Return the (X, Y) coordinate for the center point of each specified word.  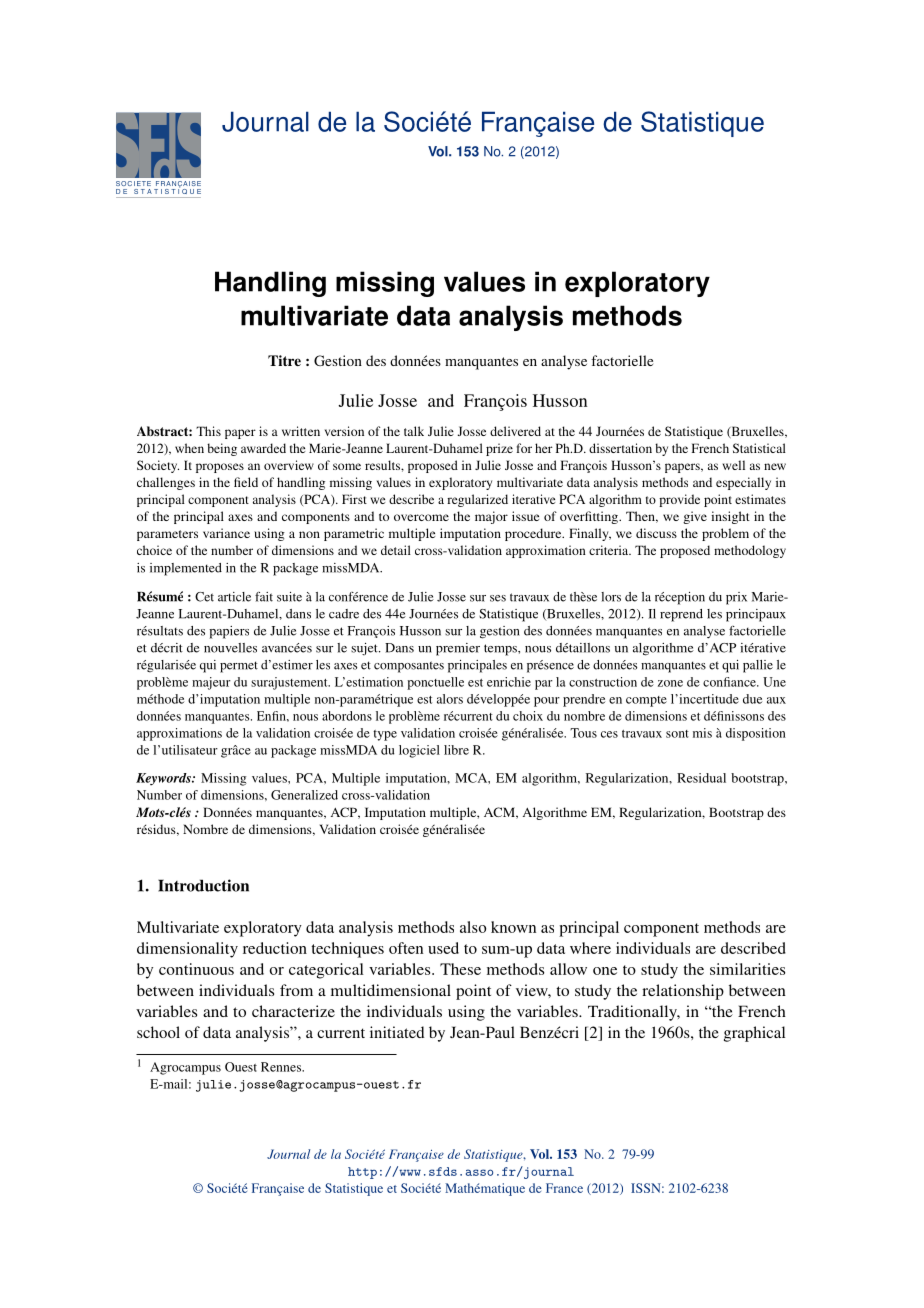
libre (456, 750)
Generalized (304, 795)
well (734, 465)
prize (499, 449)
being (222, 449)
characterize (293, 1011)
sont (677, 734)
